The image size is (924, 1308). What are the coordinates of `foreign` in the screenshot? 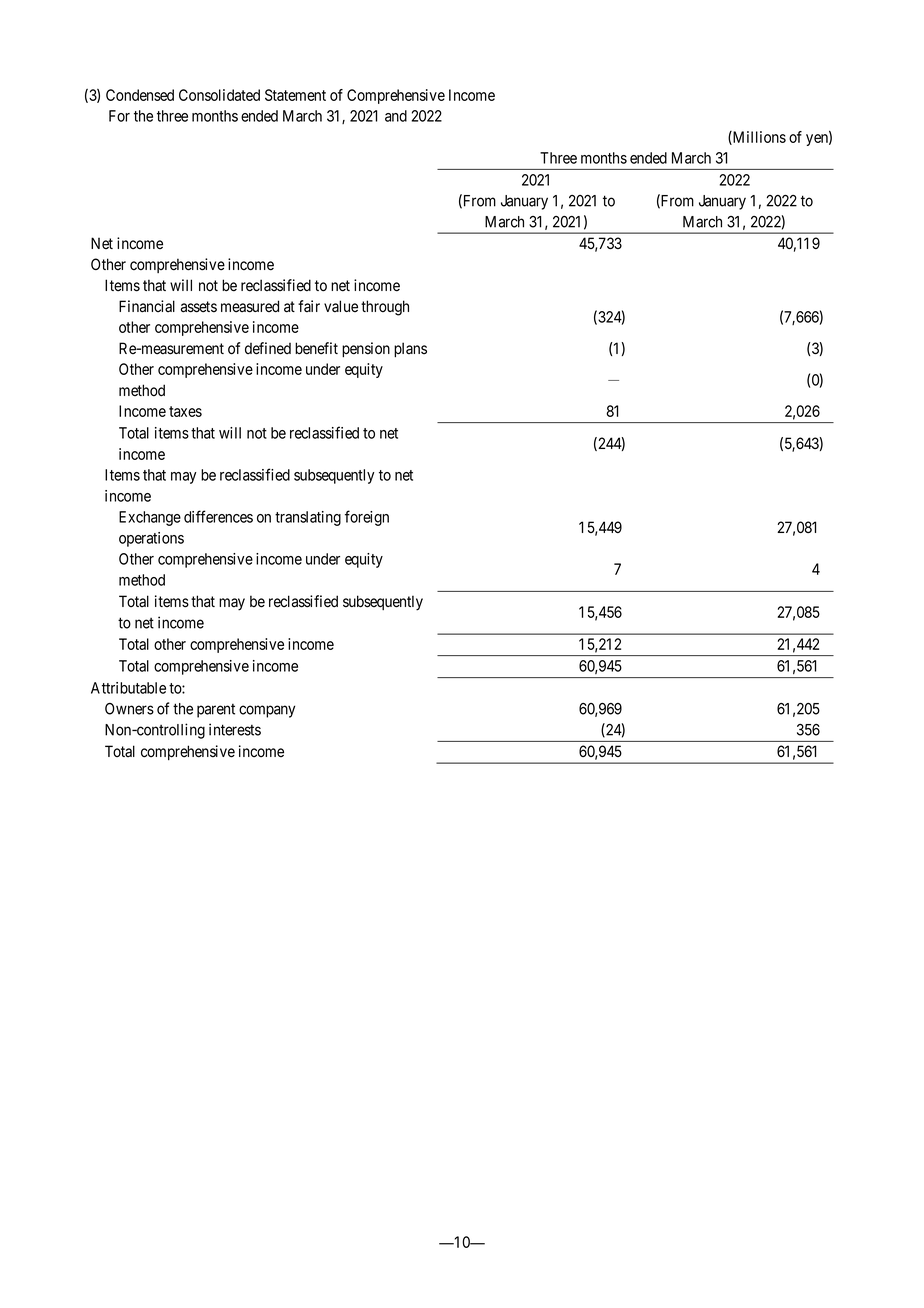 It's located at (367, 518).
